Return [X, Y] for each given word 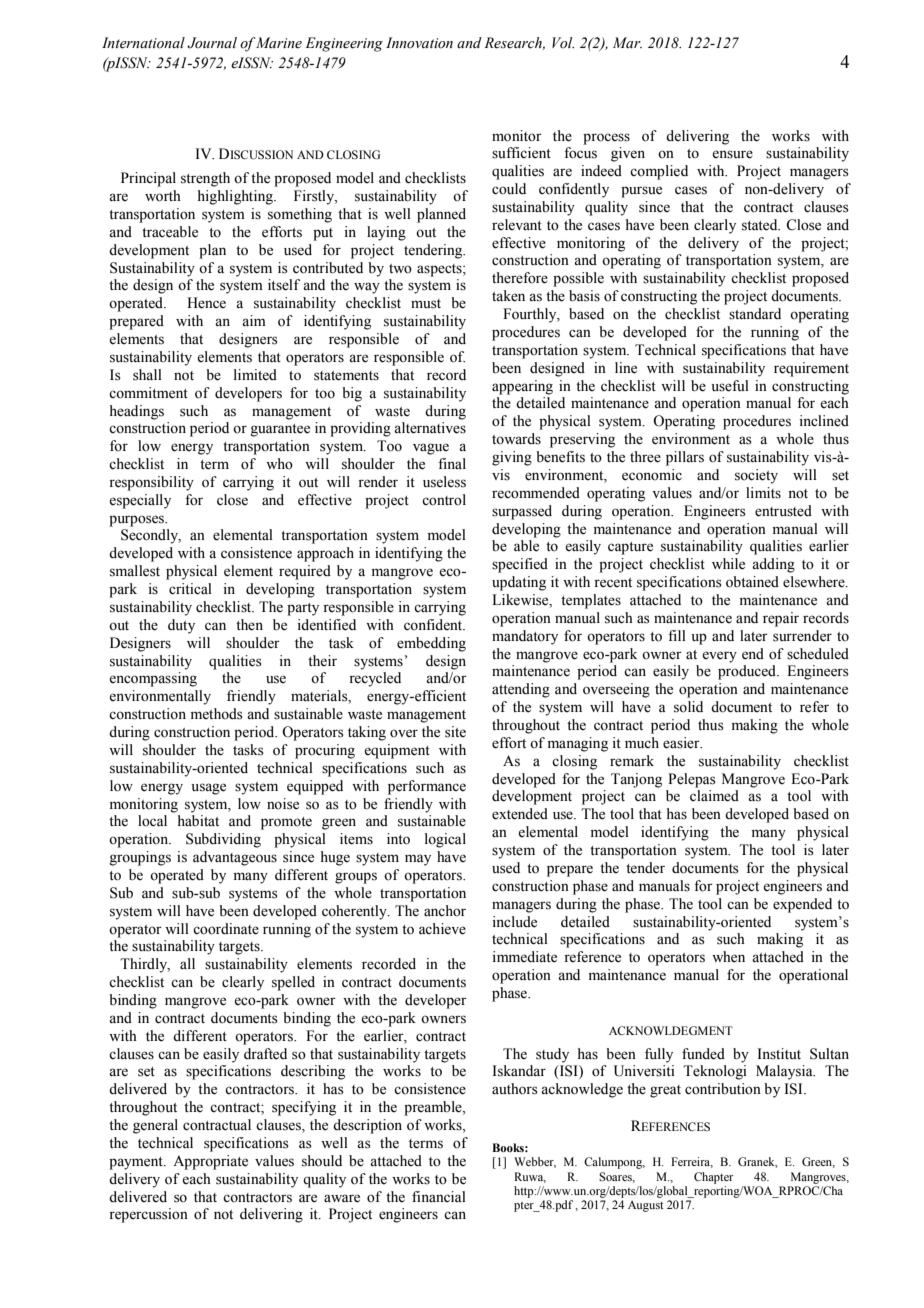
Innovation [419, 43]
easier [682, 743]
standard [755, 314]
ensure [732, 154]
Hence [206, 303]
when [728, 957]
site [455, 732]
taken [508, 296]
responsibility [151, 483]
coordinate [226, 929]
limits [763, 493]
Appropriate [210, 1162]
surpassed [522, 512]
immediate [524, 957]
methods [217, 714]
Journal [212, 43]
